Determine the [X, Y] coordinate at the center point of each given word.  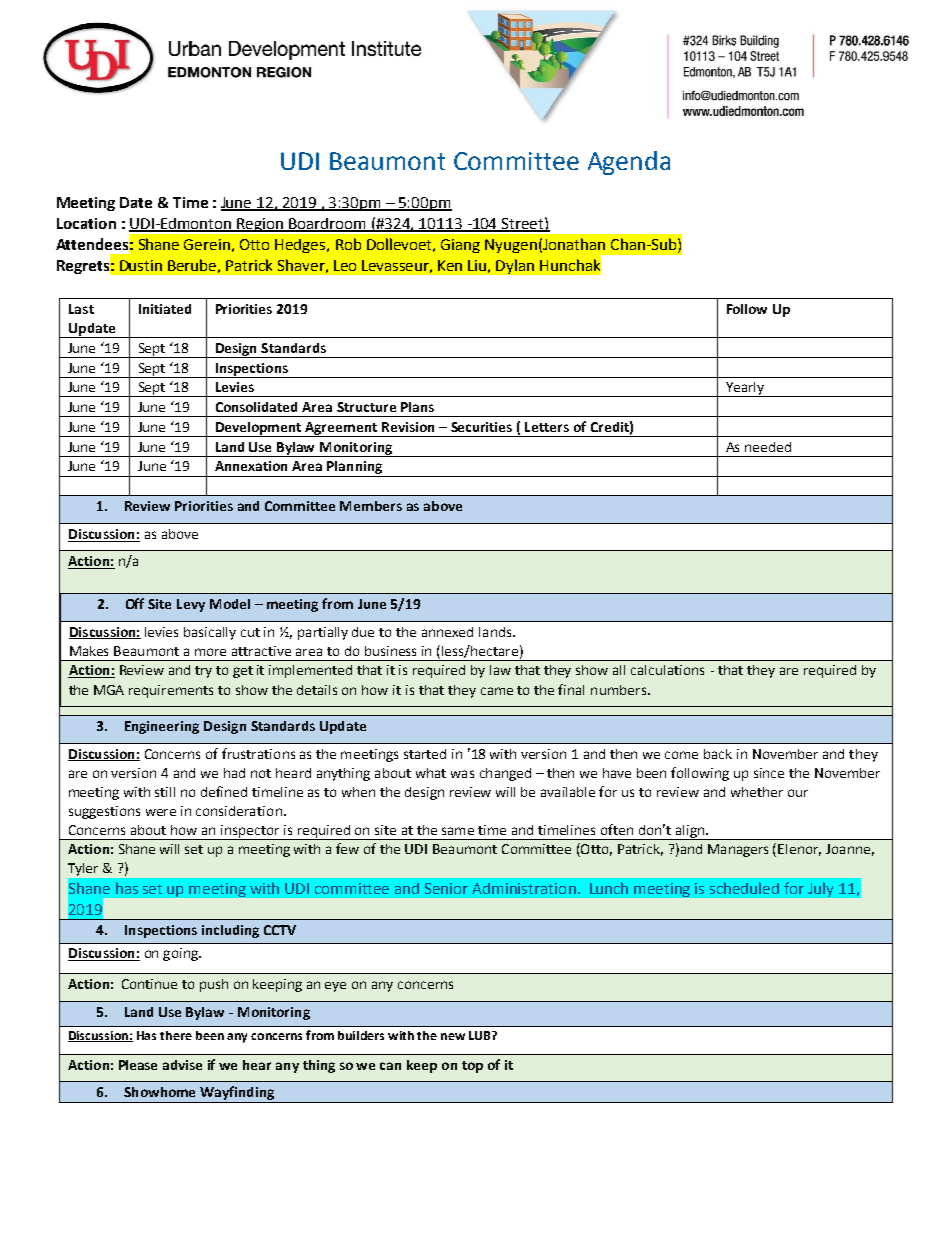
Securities [481, 427]
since [769, 773]
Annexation [251, 466]
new [453, 1036]
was [462, 774]
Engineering [162, 727]
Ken [450, 265]
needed [768, 447]
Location [86, 223]
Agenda [629, 163]
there [176, 1035]
